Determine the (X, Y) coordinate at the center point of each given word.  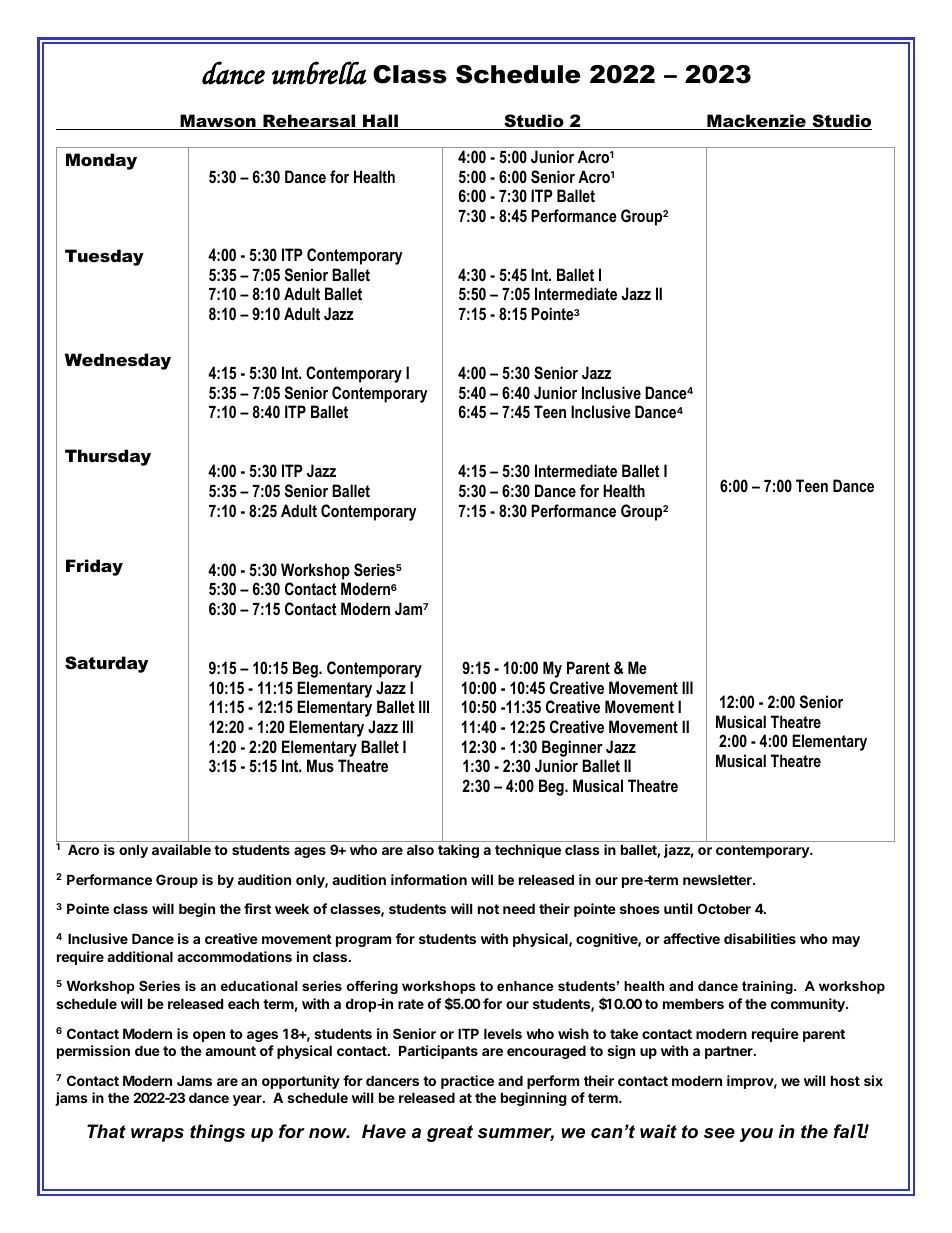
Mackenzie (756, 122)
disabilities (760, 938)
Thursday (108, 457)
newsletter (718, 879)
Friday (94, 567)
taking (458, 851)
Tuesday (104, 257)
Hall (380, 122)
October (724, 908)
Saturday (106, 664)
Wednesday (118, 361)
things (217, 1133)
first (257, 908)
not (488, 909)
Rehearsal (309, 122)
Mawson (218, 122)
